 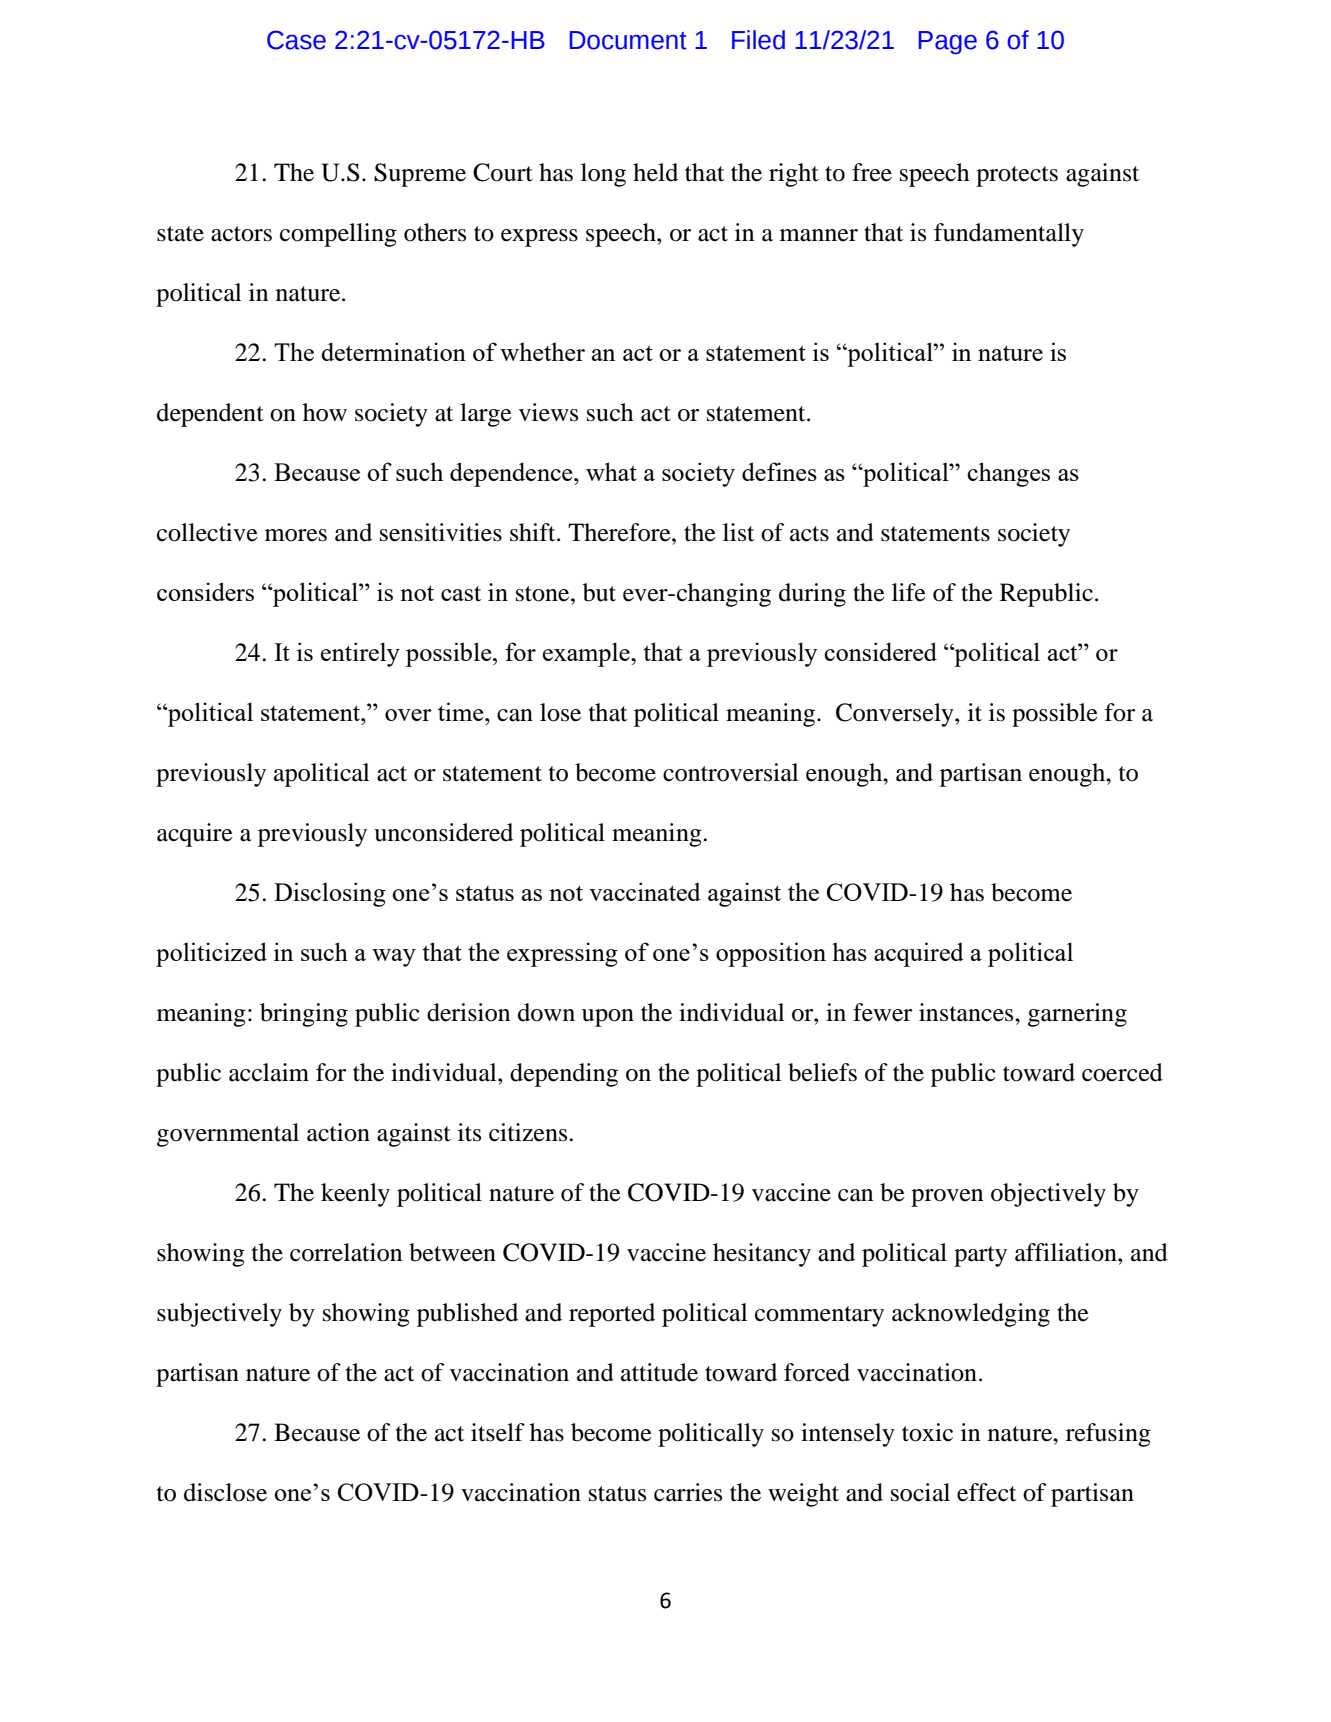 I want to click on itself, so click(x=498, y=1432).
